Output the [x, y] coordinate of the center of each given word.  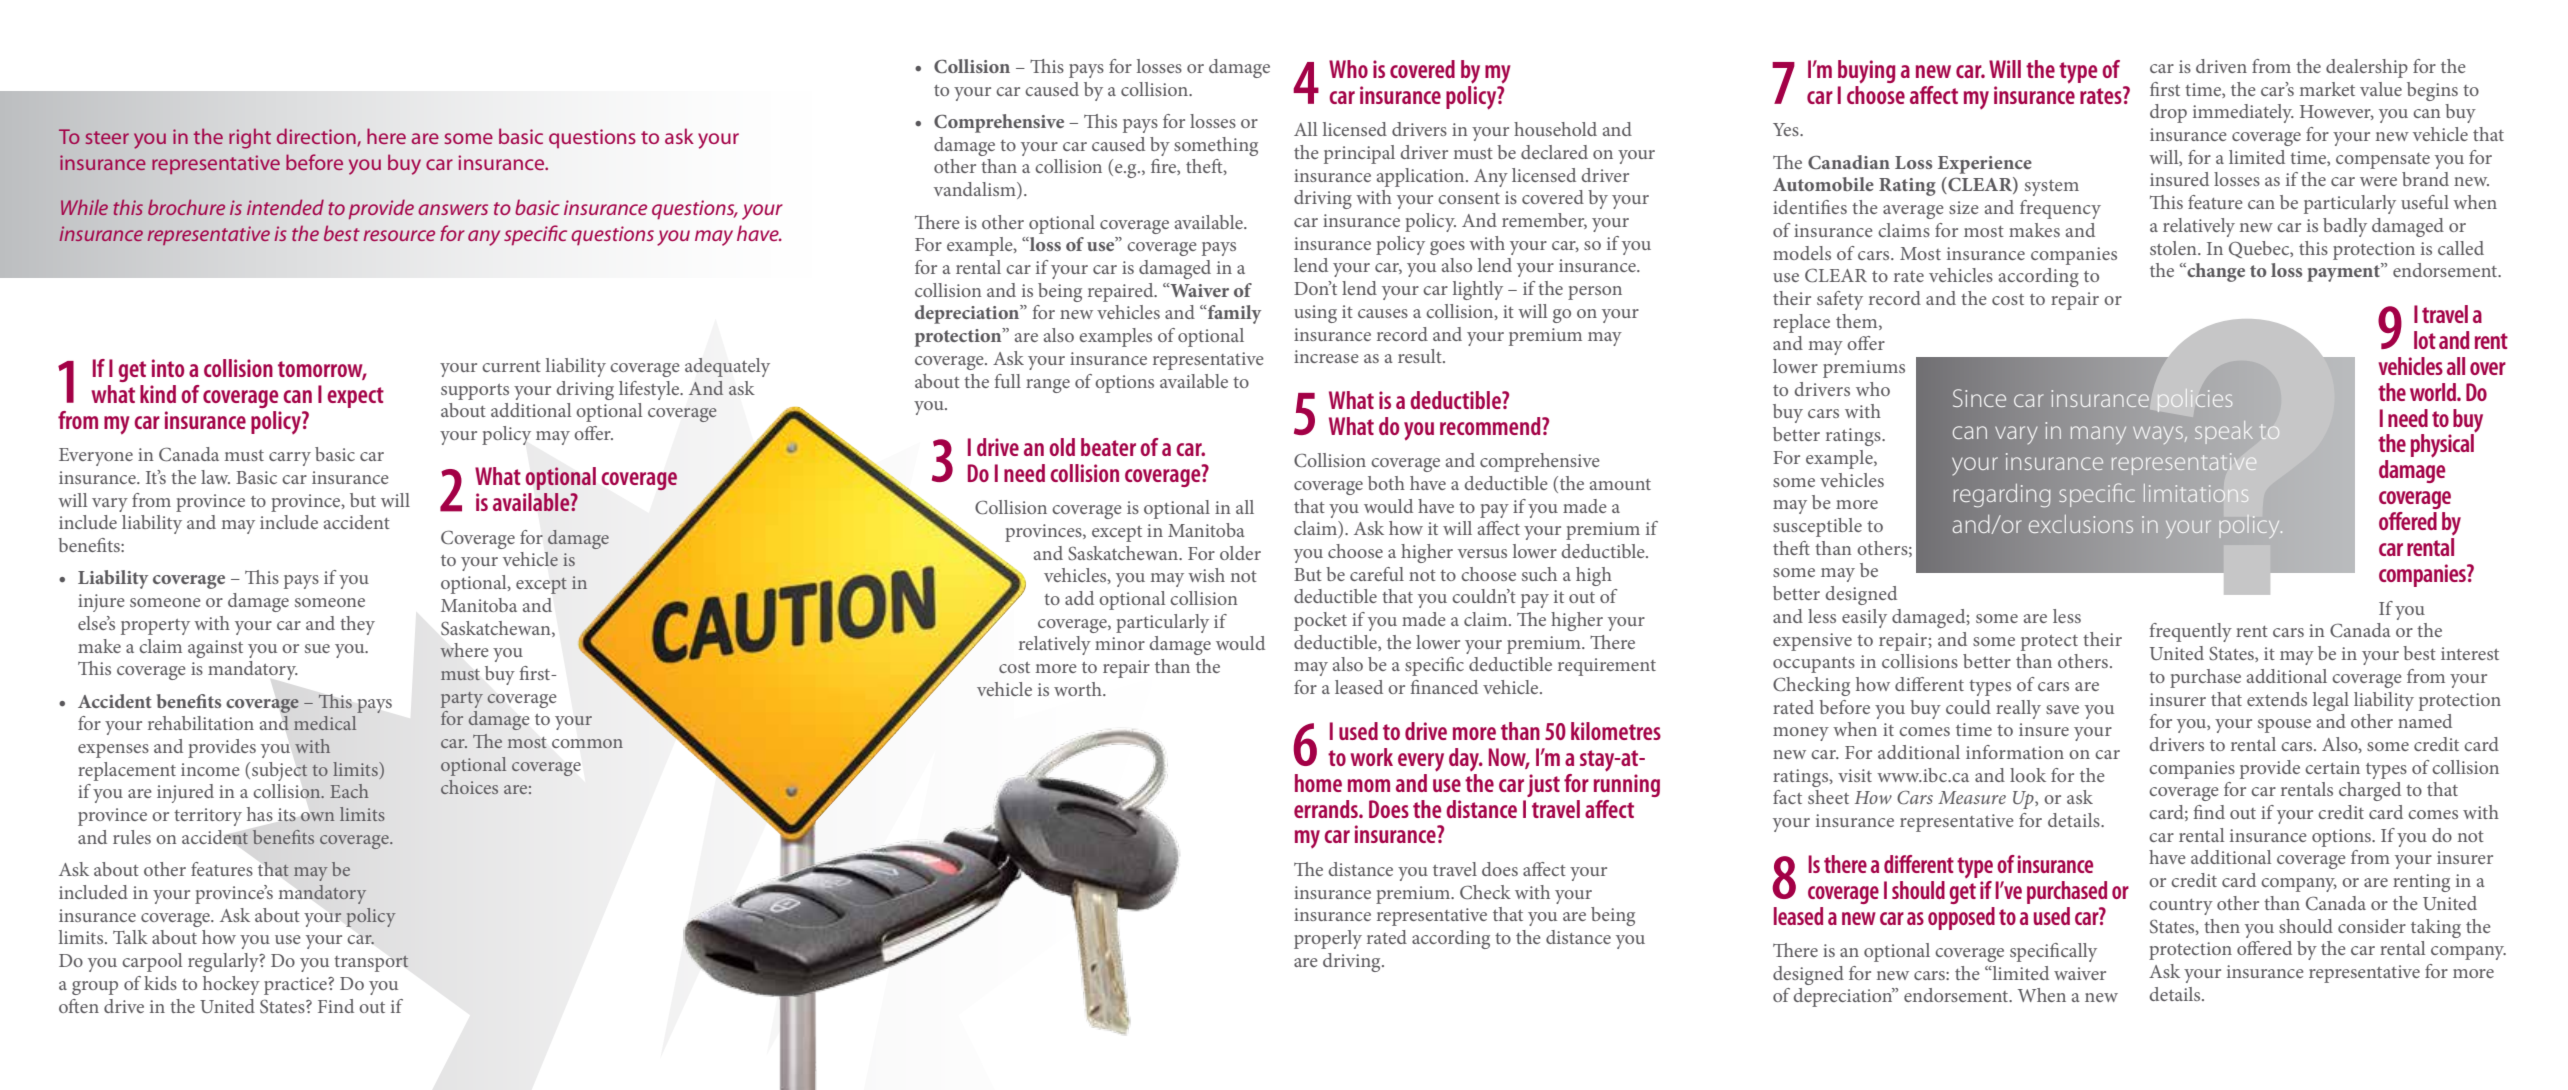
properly [1328, 939]
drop [2168, 113]
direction [316, 136]
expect [355, 397]
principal [1359, 154]
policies [2195, 400]
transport [371, 963]
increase [1326, 356]
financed [1444, 687]
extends [2277, 699]
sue [317, 648]
